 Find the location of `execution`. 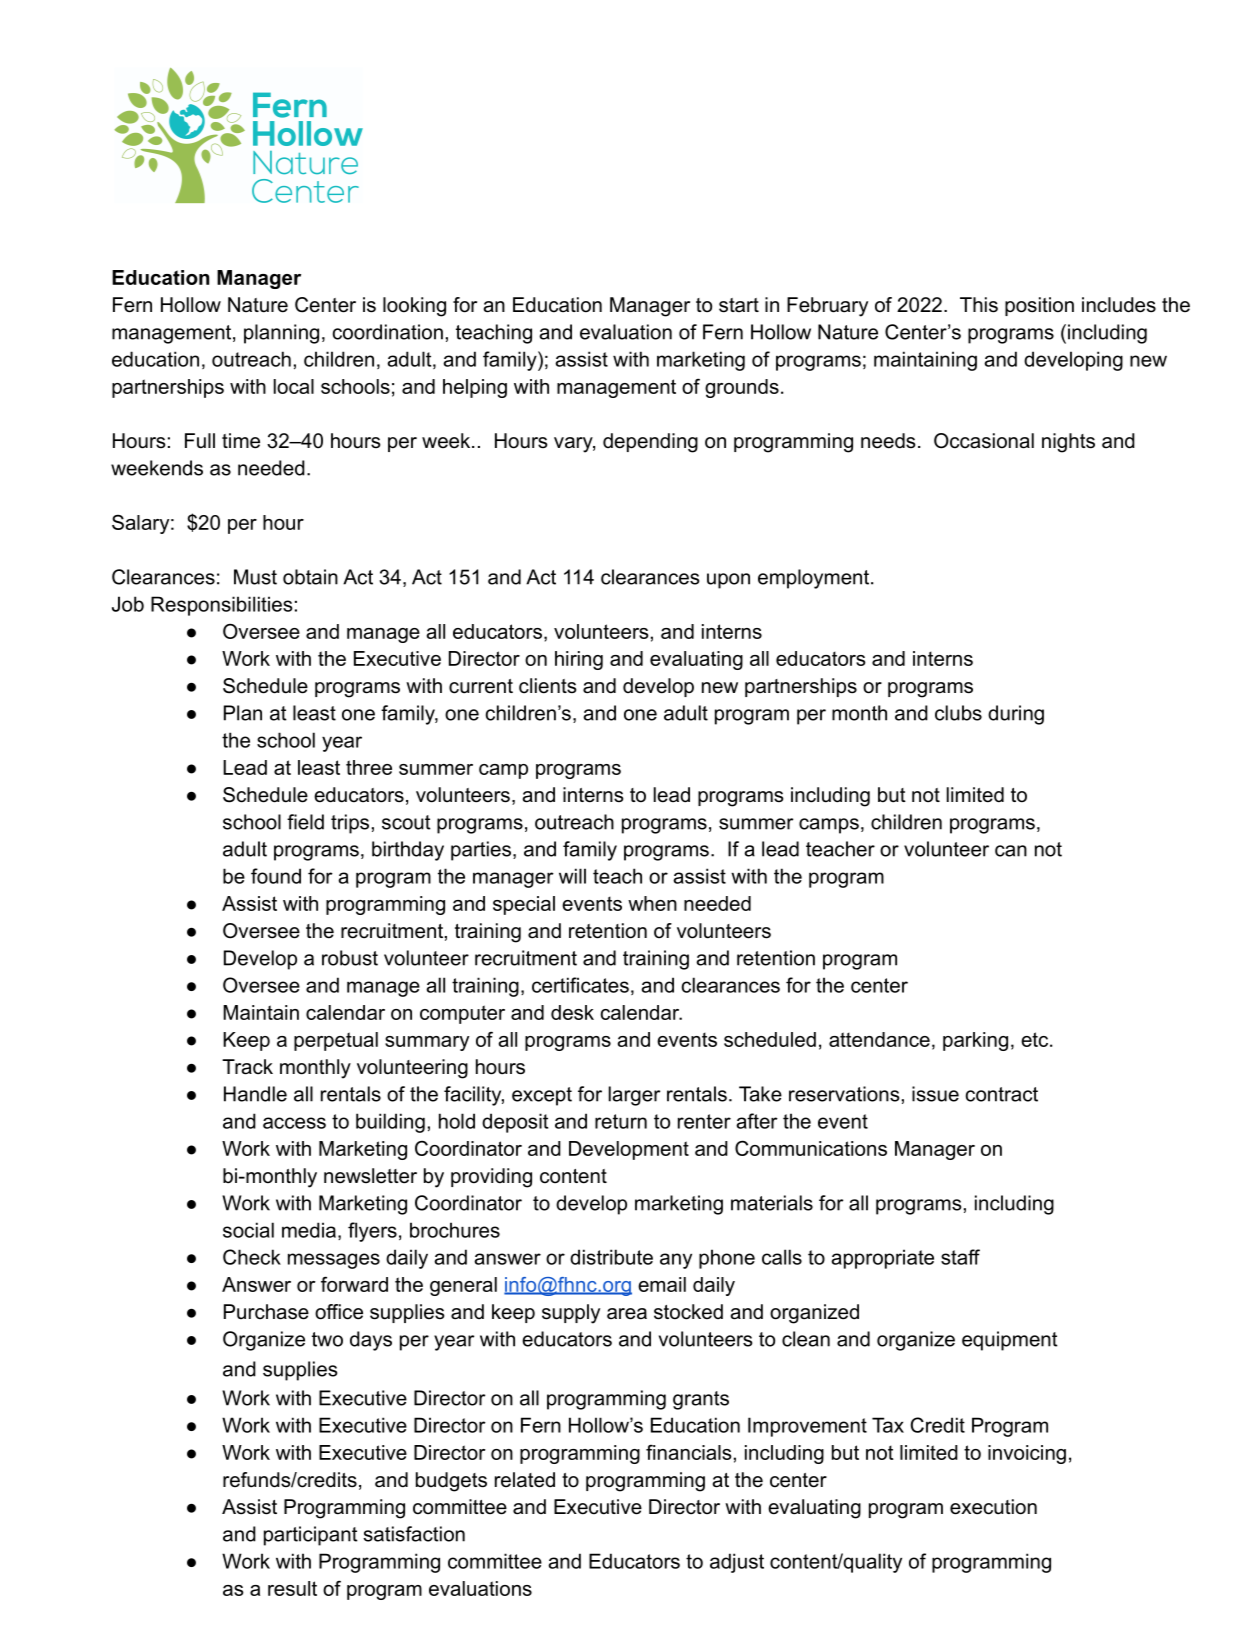

execution is located at coordinates (993, 1507).
